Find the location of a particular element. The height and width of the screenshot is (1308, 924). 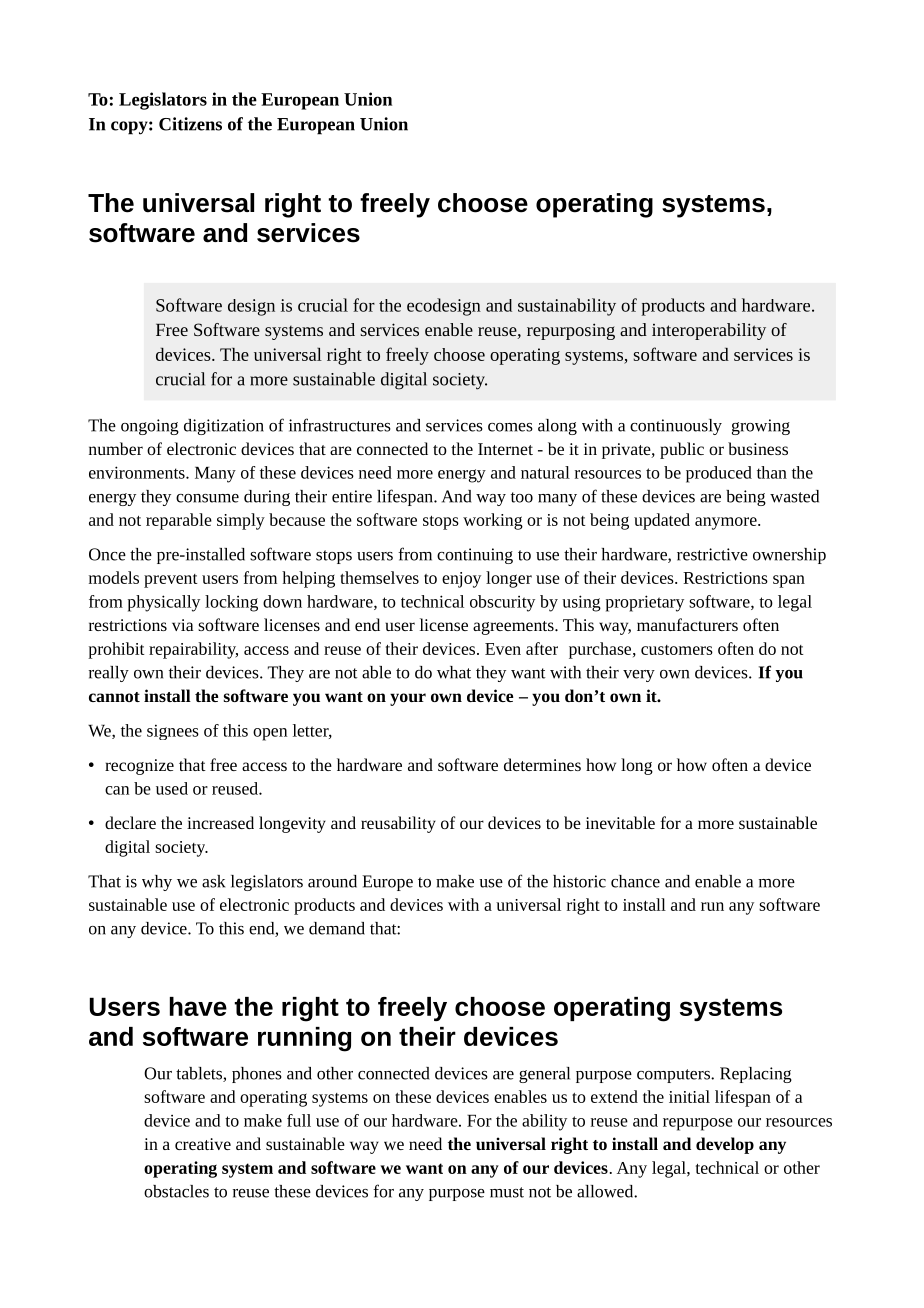

Citizens is located at coordinates (190, 124).
